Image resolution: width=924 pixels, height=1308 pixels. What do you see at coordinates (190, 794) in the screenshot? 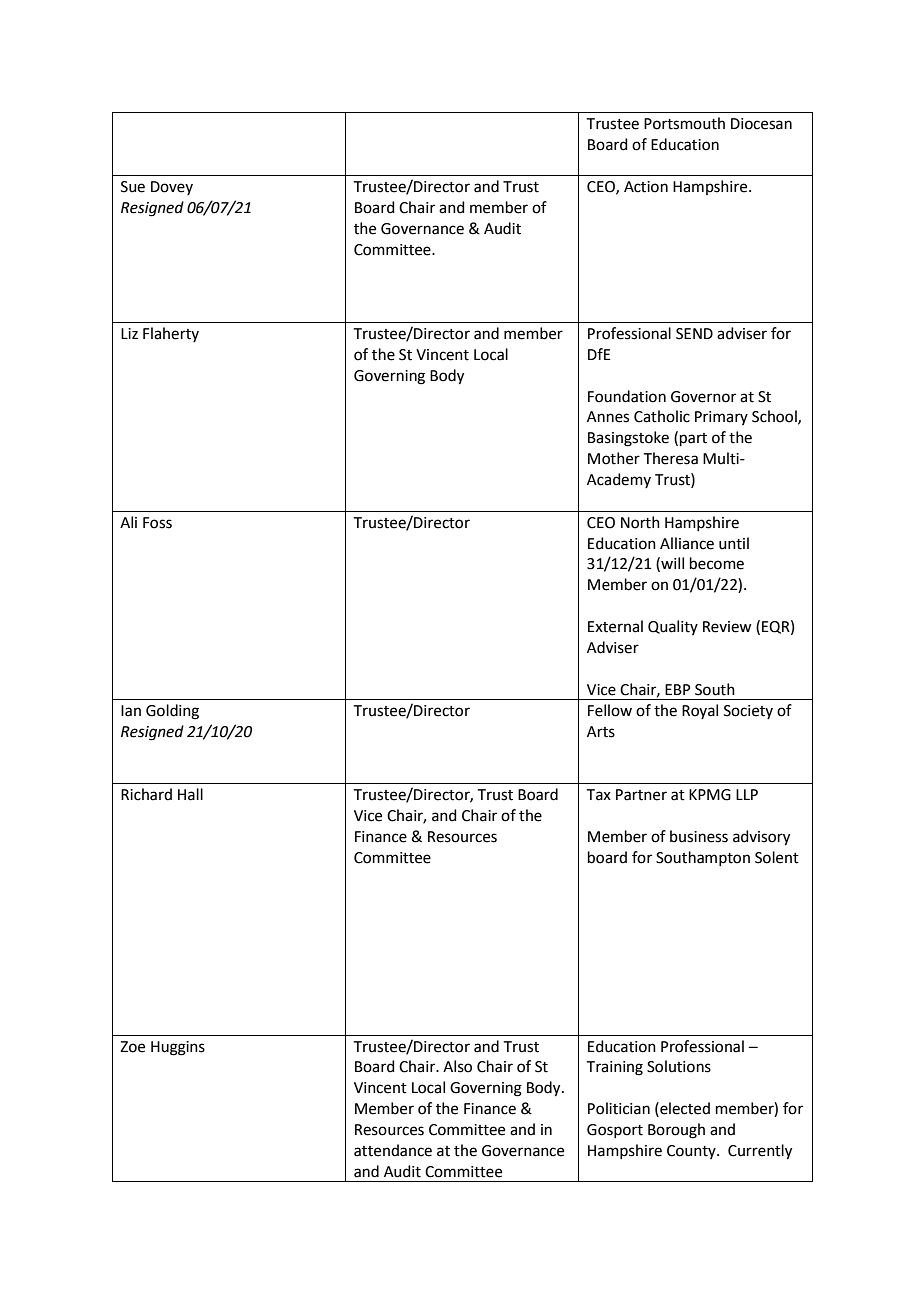
I see `Hall` at bounding box center [190, 794].
